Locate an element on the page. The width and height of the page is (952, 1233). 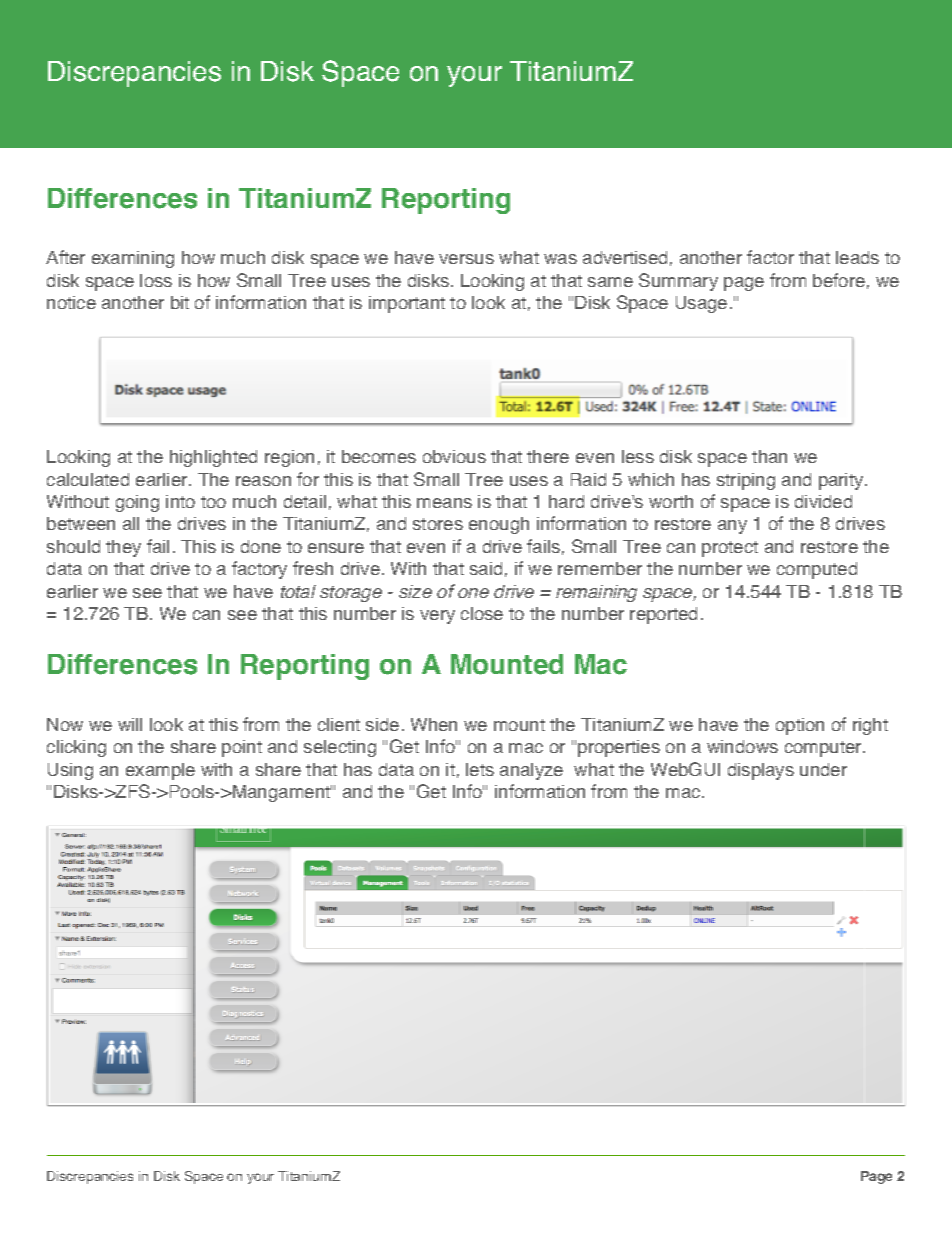
important is located at coordinates (407, 304).
